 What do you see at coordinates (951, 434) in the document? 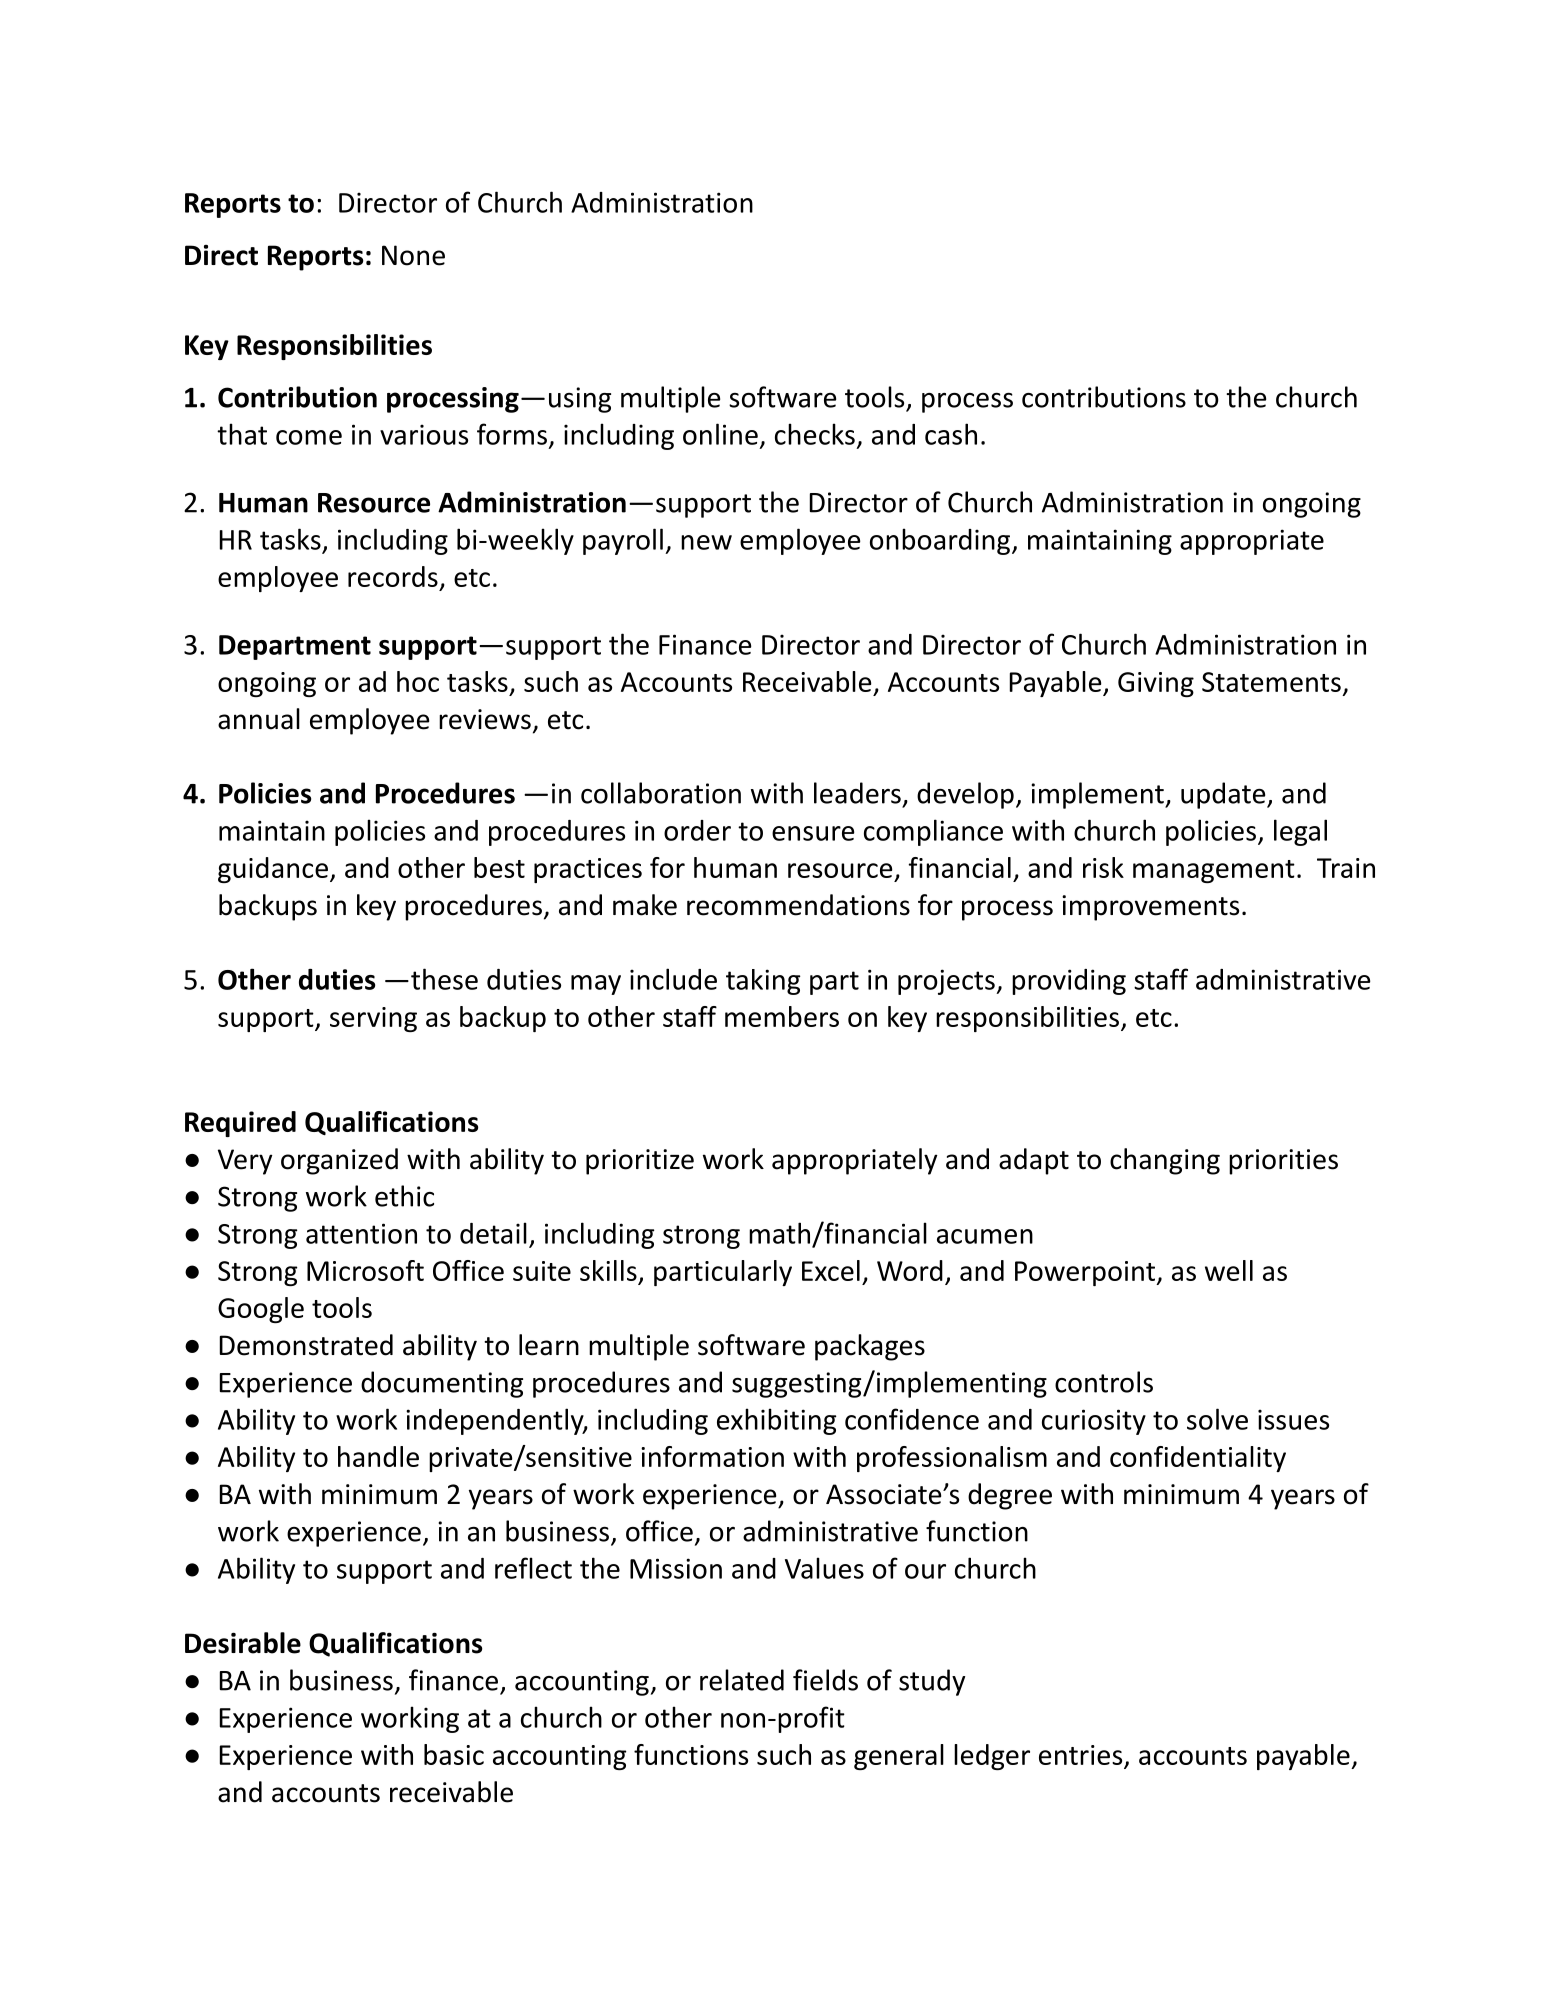
I see `cash` at bounding box center [951, 434].
